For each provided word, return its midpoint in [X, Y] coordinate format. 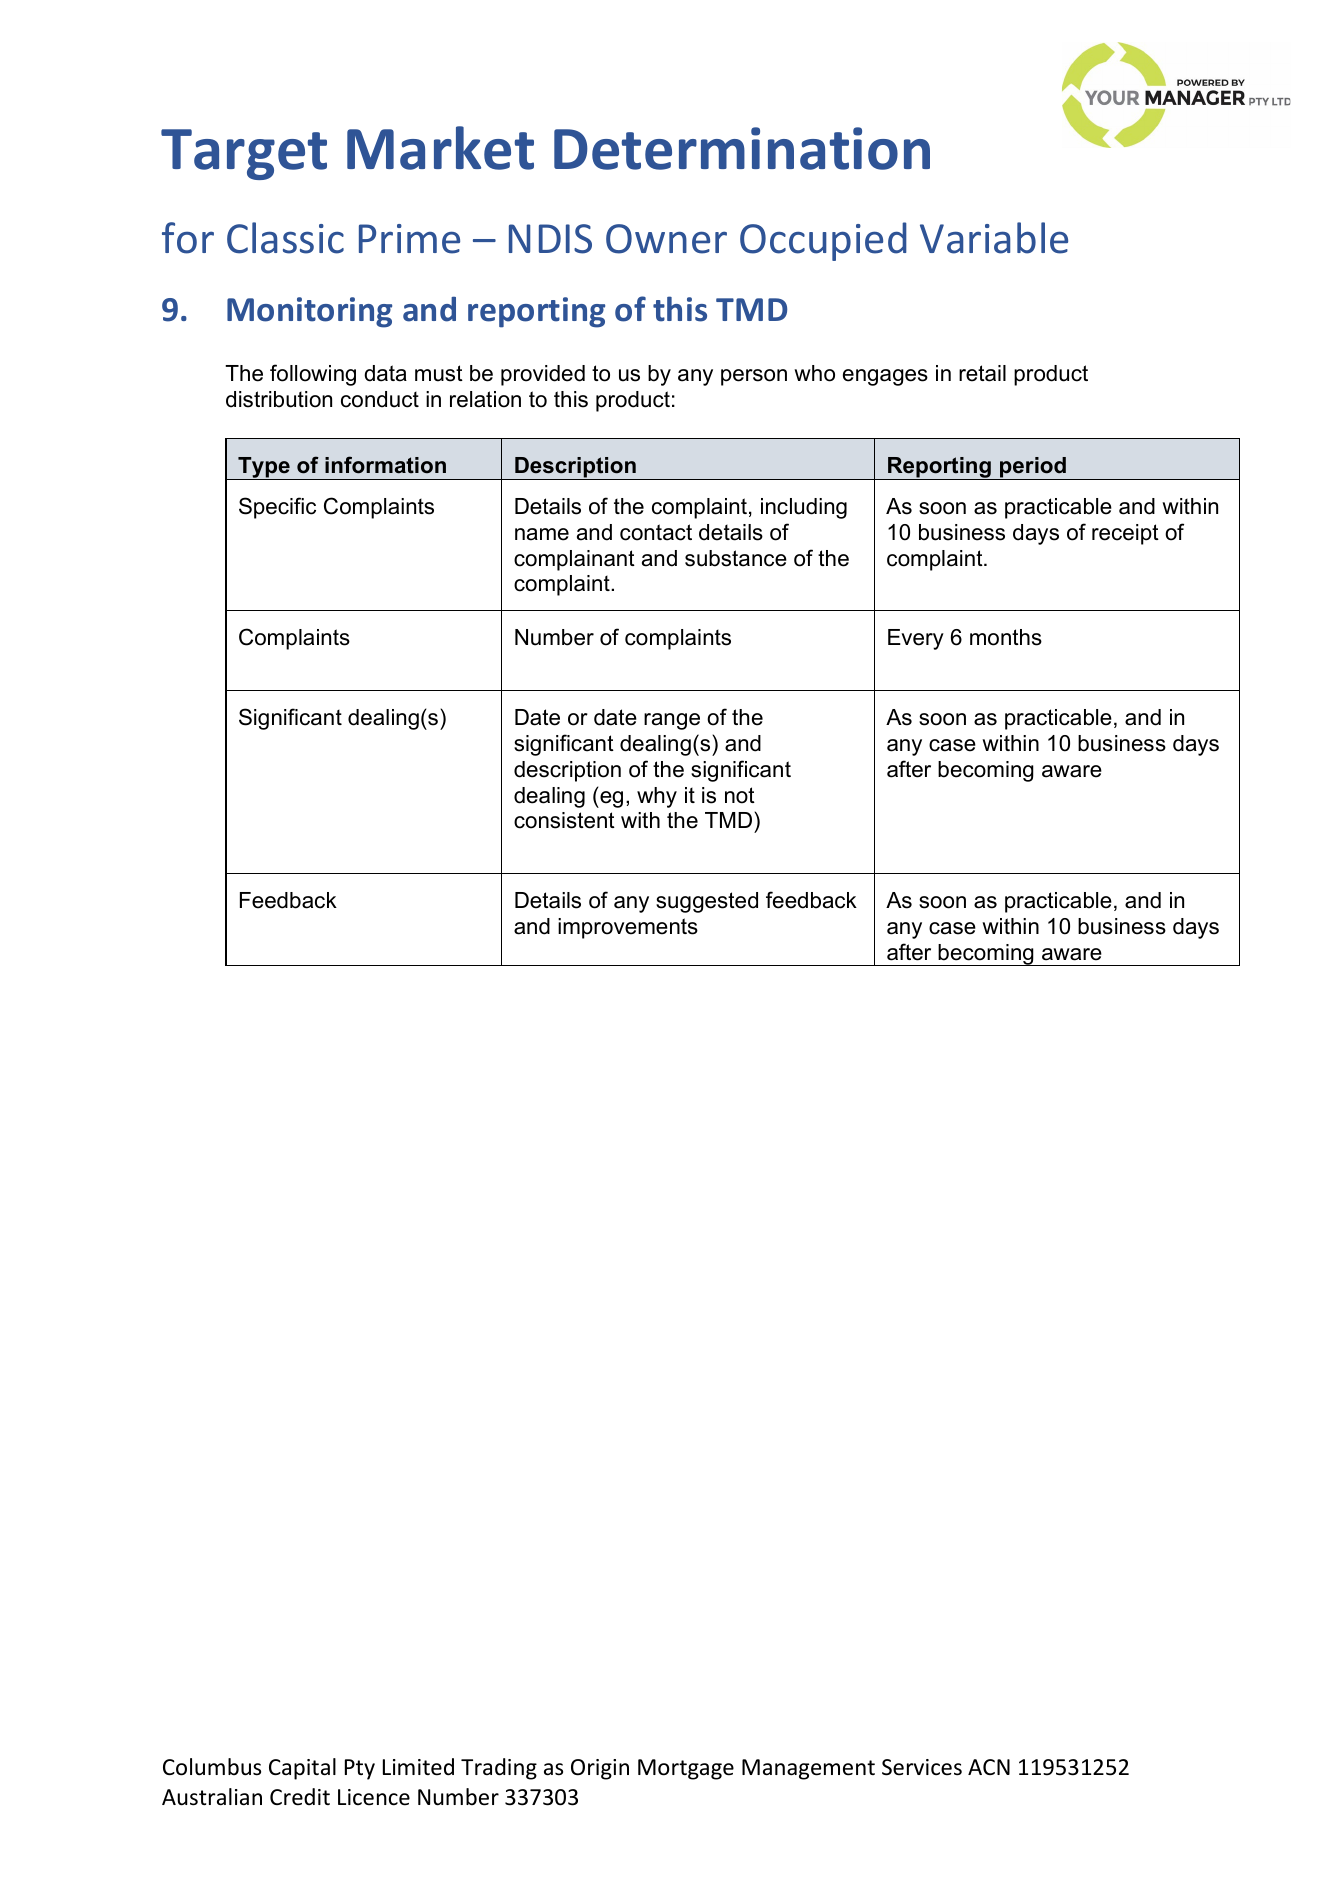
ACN [989, 1767]
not [740, 795]
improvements [628, 928]
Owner [666, 239]
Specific [277, 508]
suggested [707, 902]
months [1006, 637]
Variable [994, 238]
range [672, 721]
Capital [302, 1769]
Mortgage [686, 1769]
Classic [285, 238]
